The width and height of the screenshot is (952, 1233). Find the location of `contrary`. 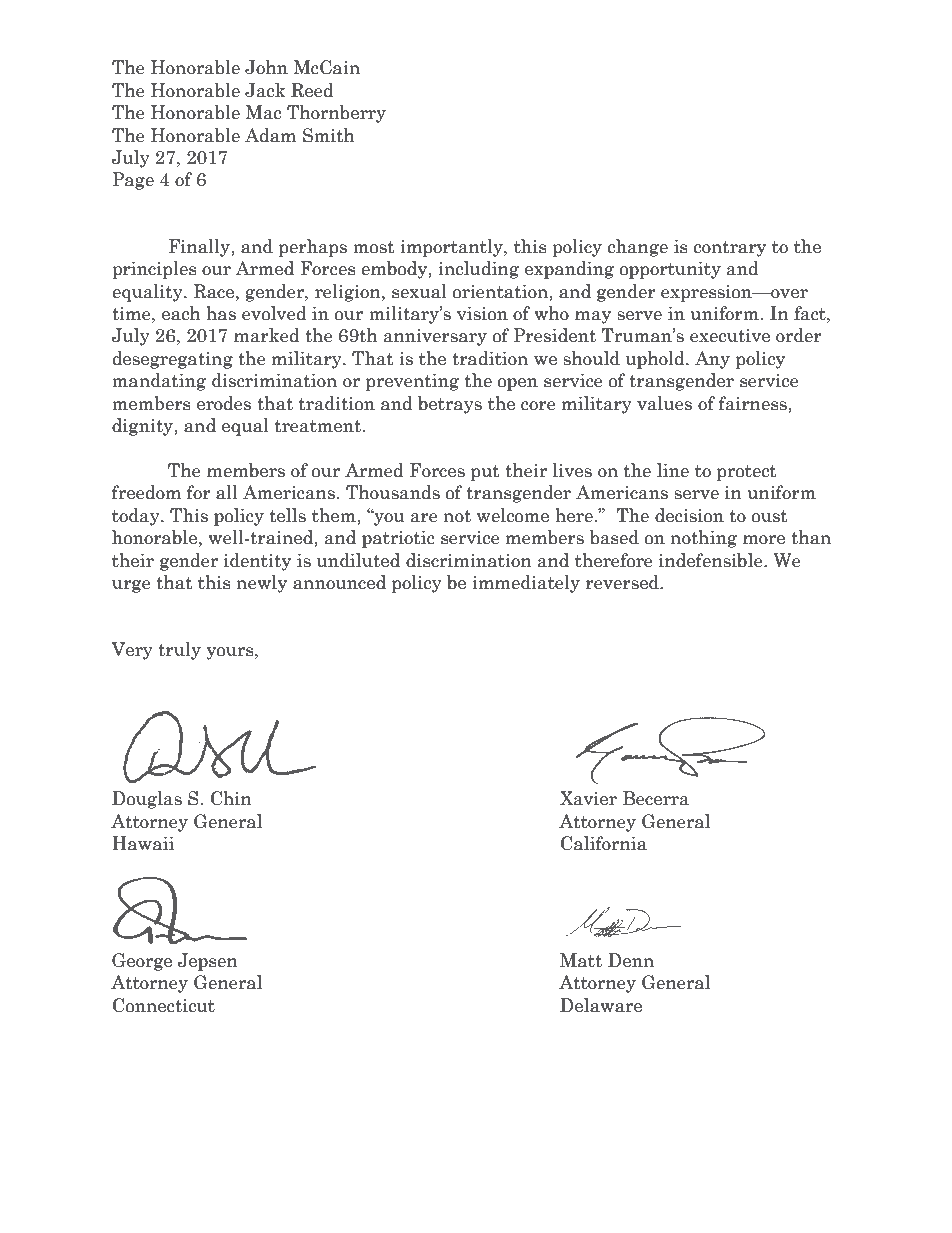

contrary is located at coordinates (729, 249).
